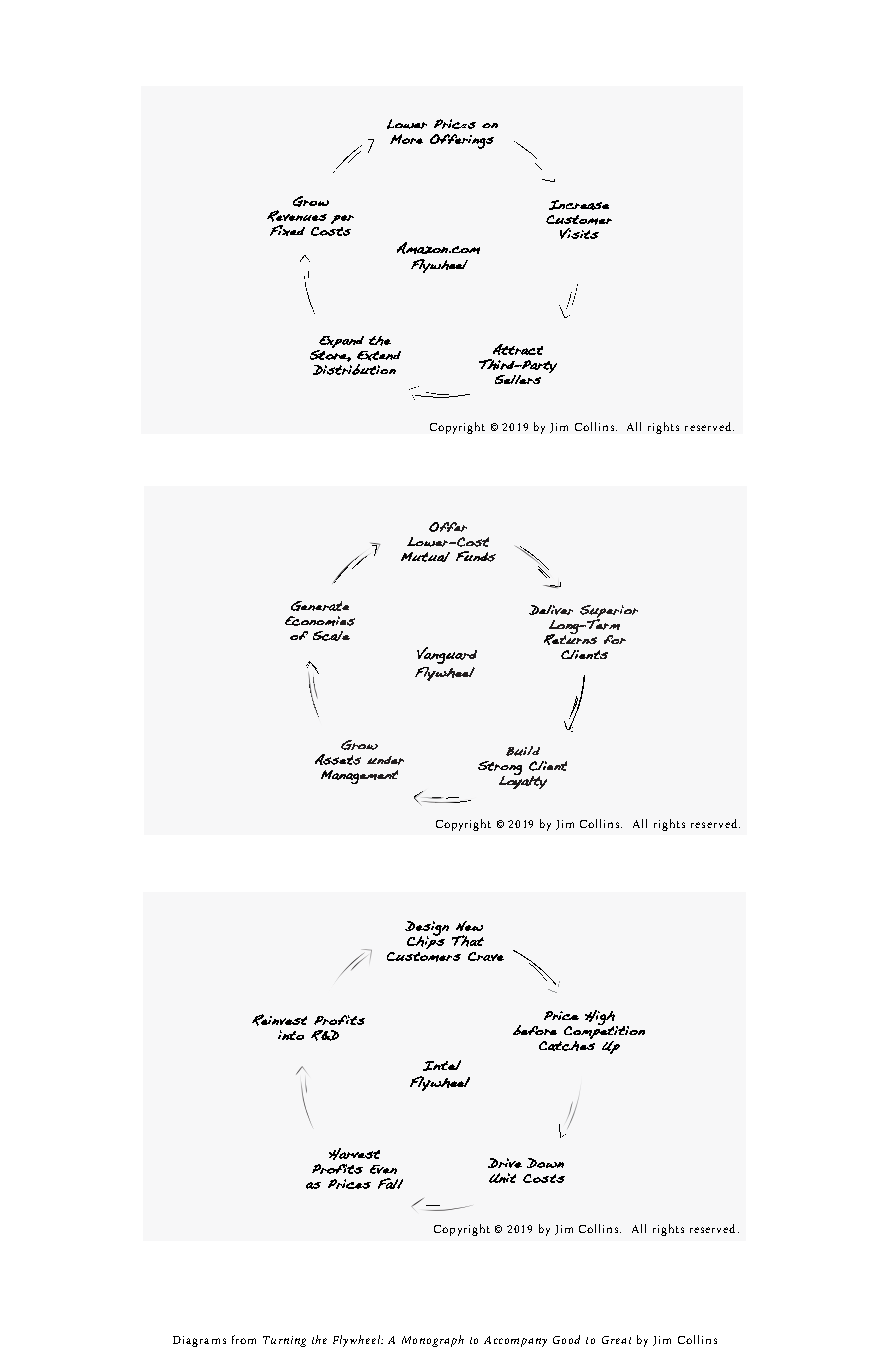  Describe the element at coordinates (359, 777) in the page. I see `Management` at that location.
